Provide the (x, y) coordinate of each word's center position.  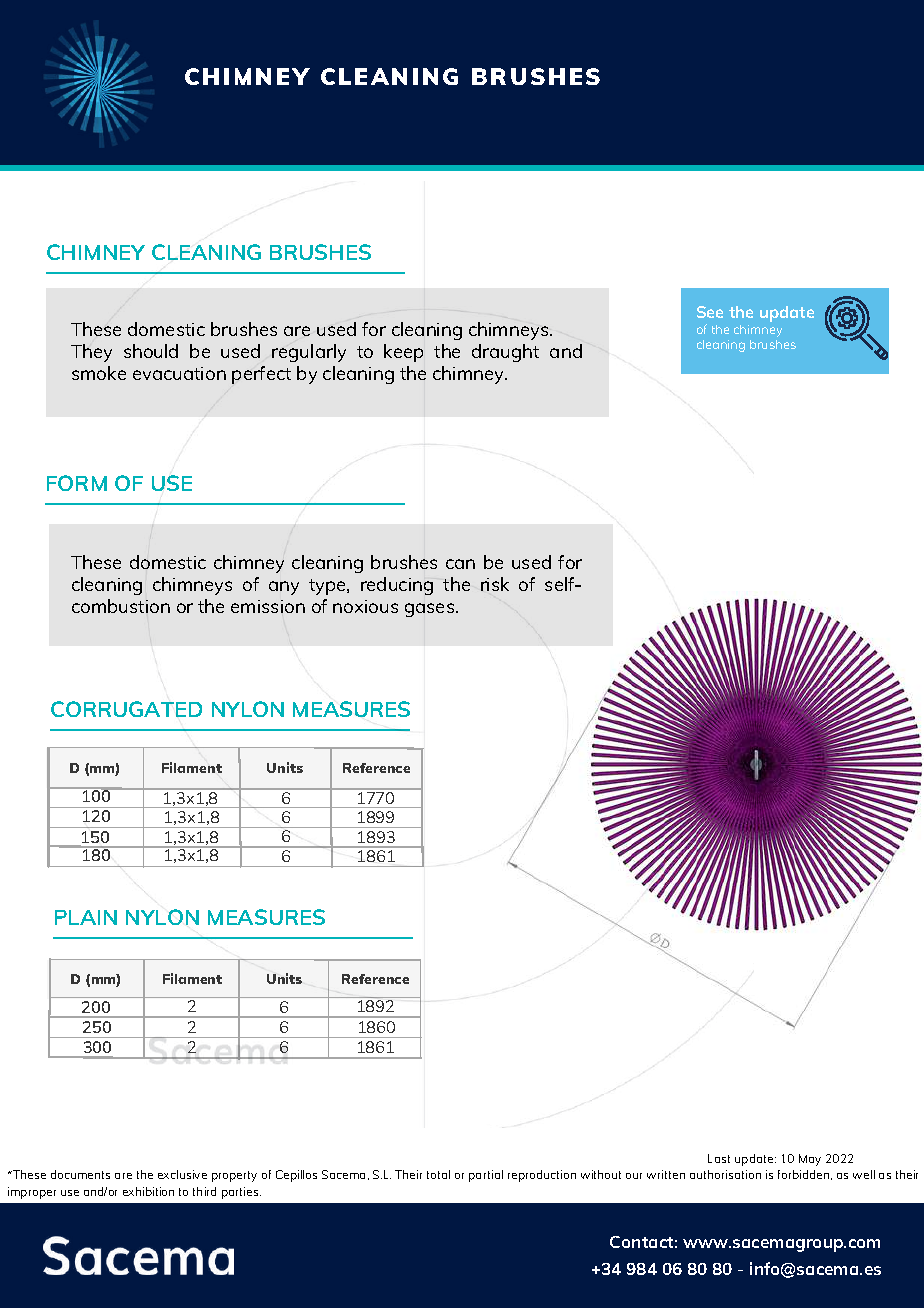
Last (719, 1158)
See (710, 312)
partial (486, 1176)
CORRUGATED (126, 709)
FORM (77, 483)
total (438, 1174)
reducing (397, 586)
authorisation (725, 1174)
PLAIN (86, 917)
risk (495, 584)
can (460, 564)
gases (431, 610)
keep (403, 353)
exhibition (148, 1191)
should (151, 351)
